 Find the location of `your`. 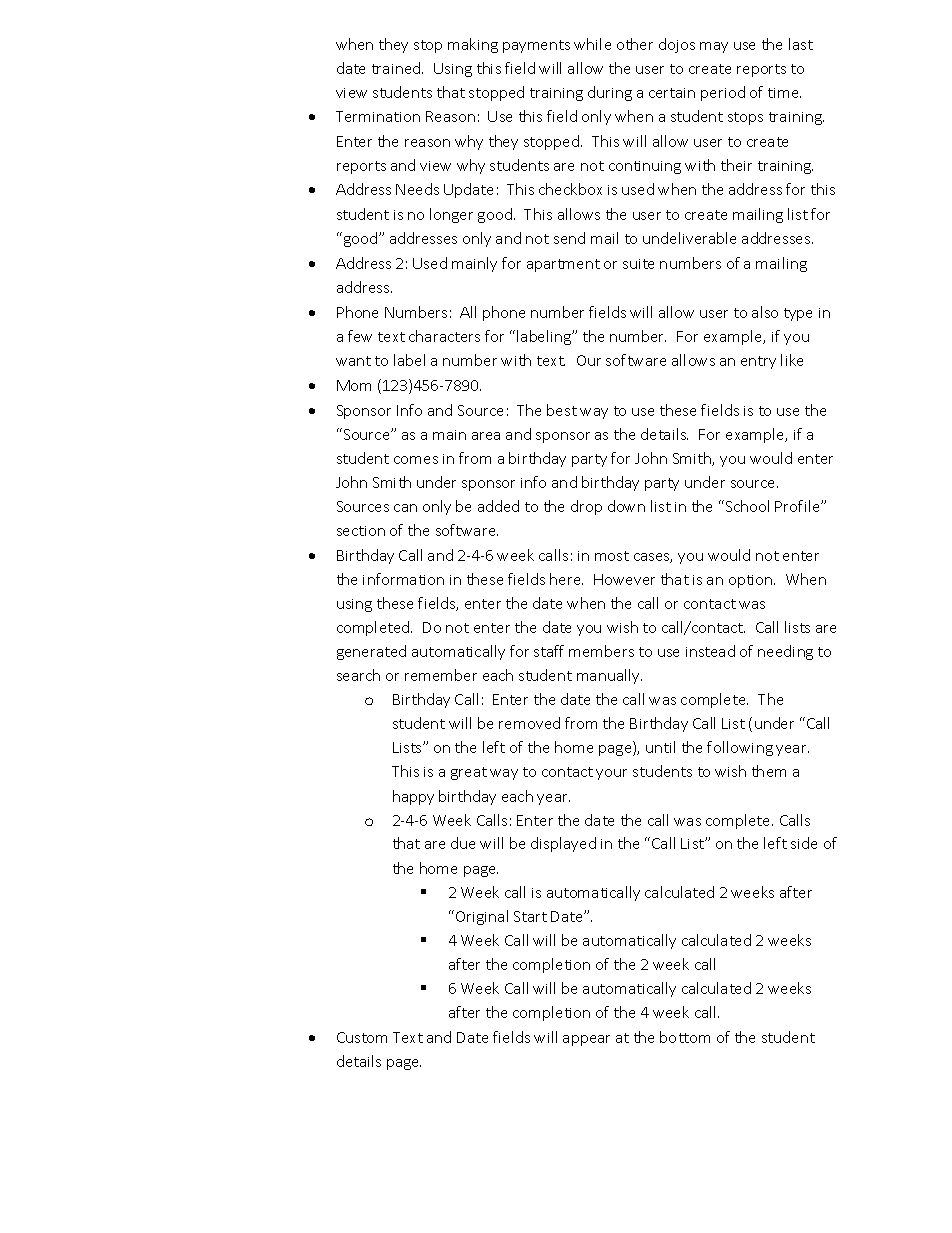

your is located at coordinates (611, 774).
